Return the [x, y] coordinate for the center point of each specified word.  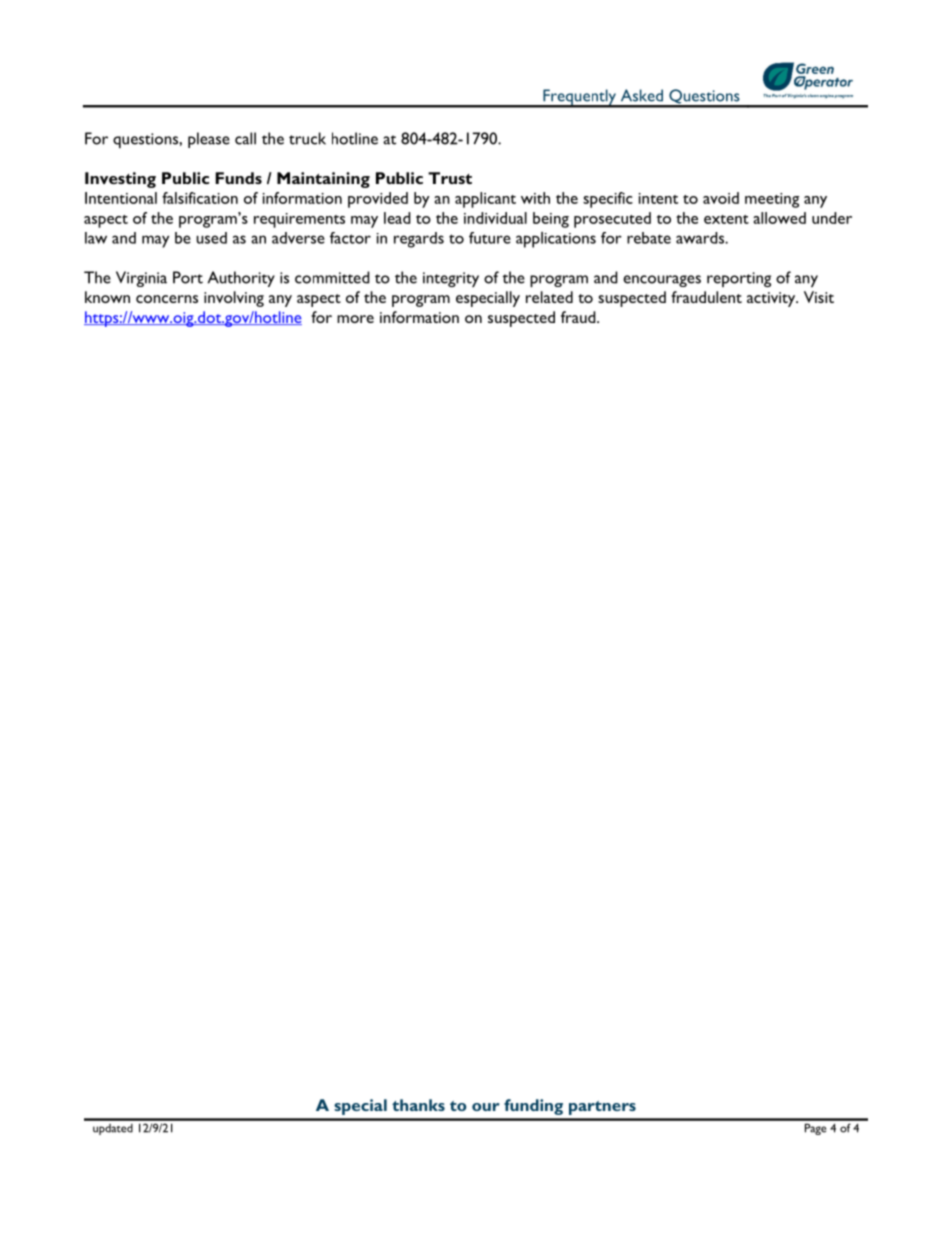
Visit [819, 297]
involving [234, 299]
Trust [450, 178]
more [355, 319]
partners [602, 1108]
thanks [418, 1105]
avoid [721, 198]
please [209, 140]
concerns [167, 299]
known [107, 297]
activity [772, 299]
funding [533, 1107]
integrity [451, 279]
